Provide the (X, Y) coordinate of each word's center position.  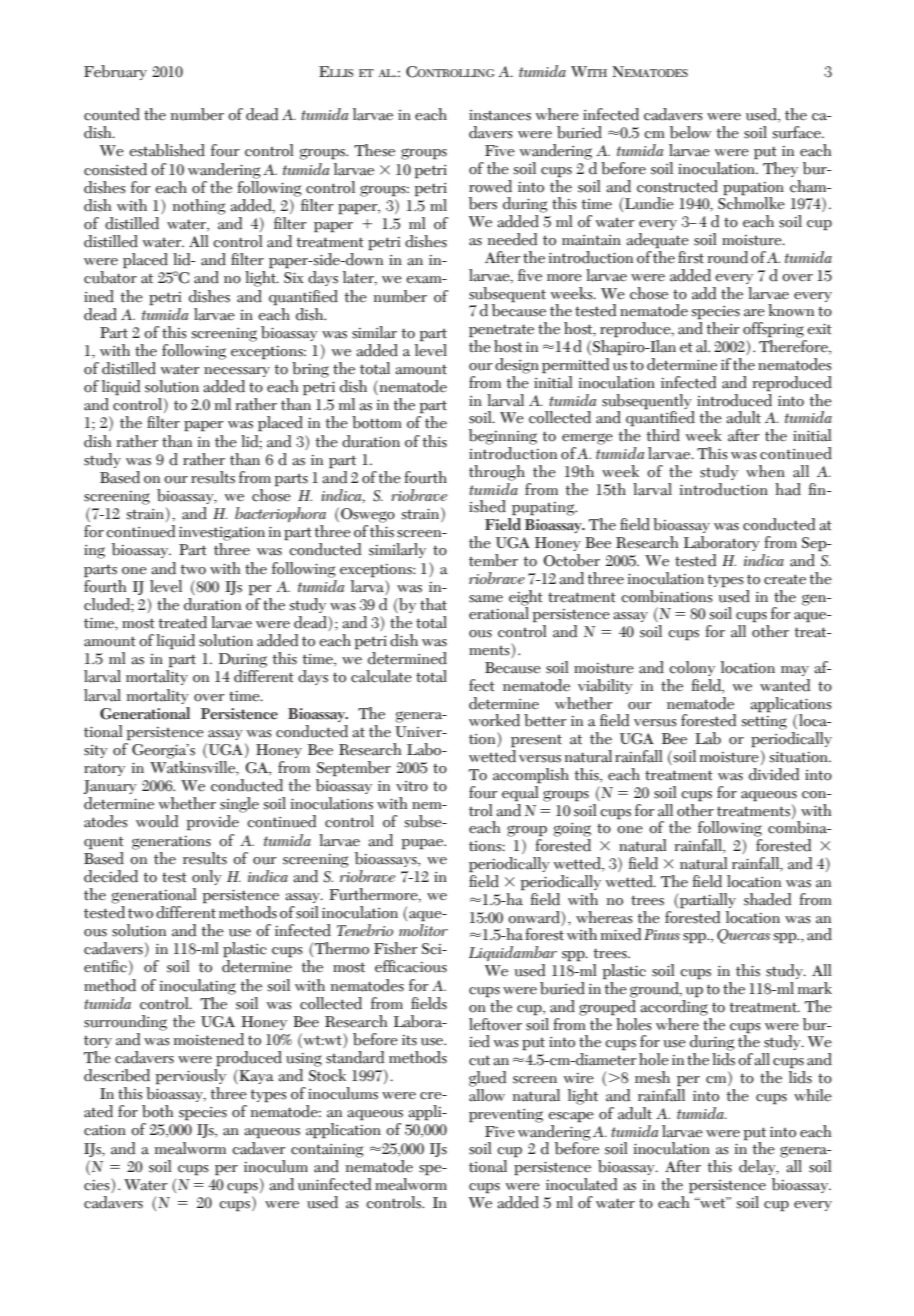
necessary (237, 372)
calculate (381, 676)
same (486, 599)
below (690, 132)
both (157, 1111)
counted (112, 114)
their (723, 328)
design (517, 366)
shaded (767, 899)
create (785, 579)
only (207, 877)
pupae (424, 844)
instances (500, 115)
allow (487, 1094)
